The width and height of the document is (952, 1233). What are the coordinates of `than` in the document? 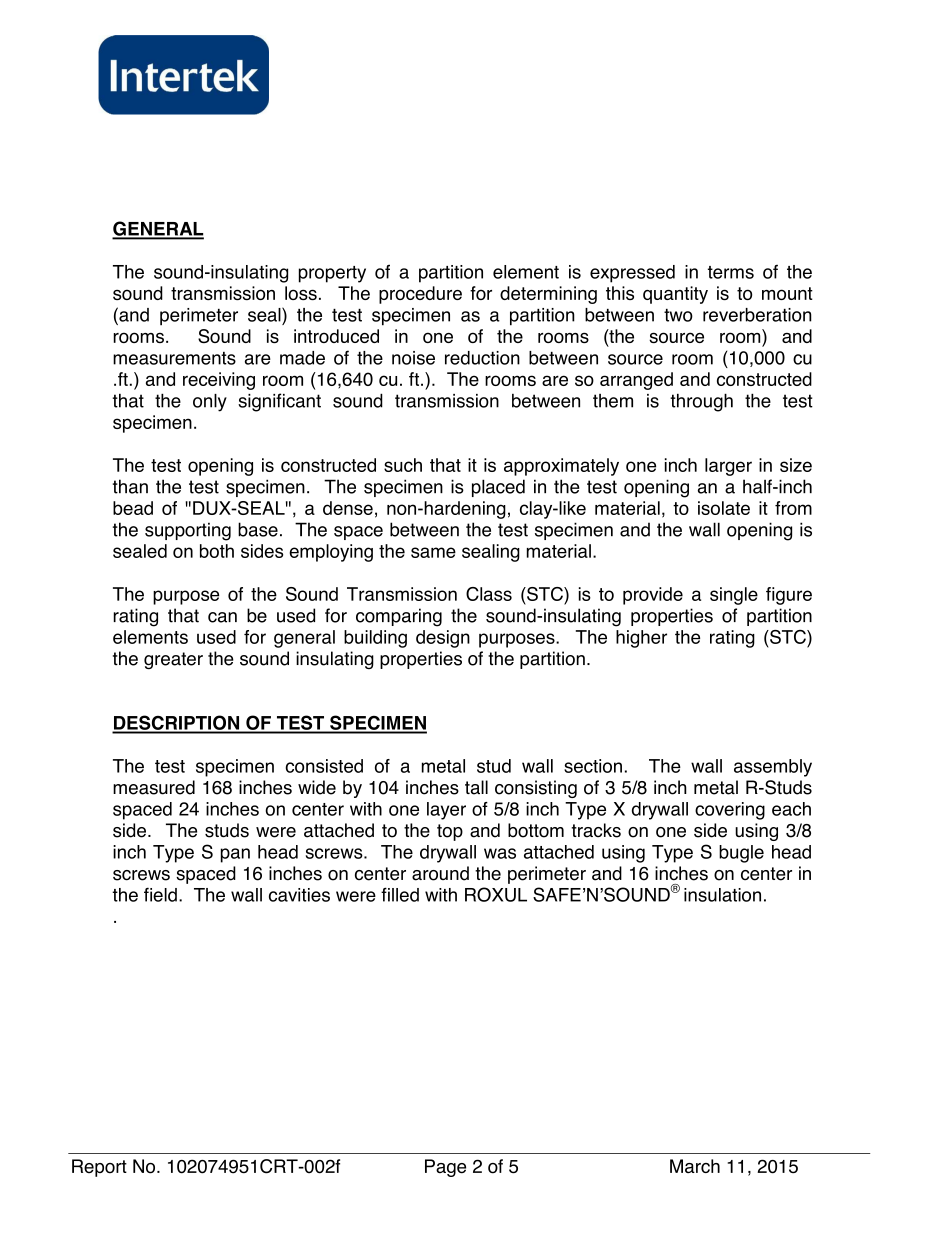 It's located at (130, 486).
